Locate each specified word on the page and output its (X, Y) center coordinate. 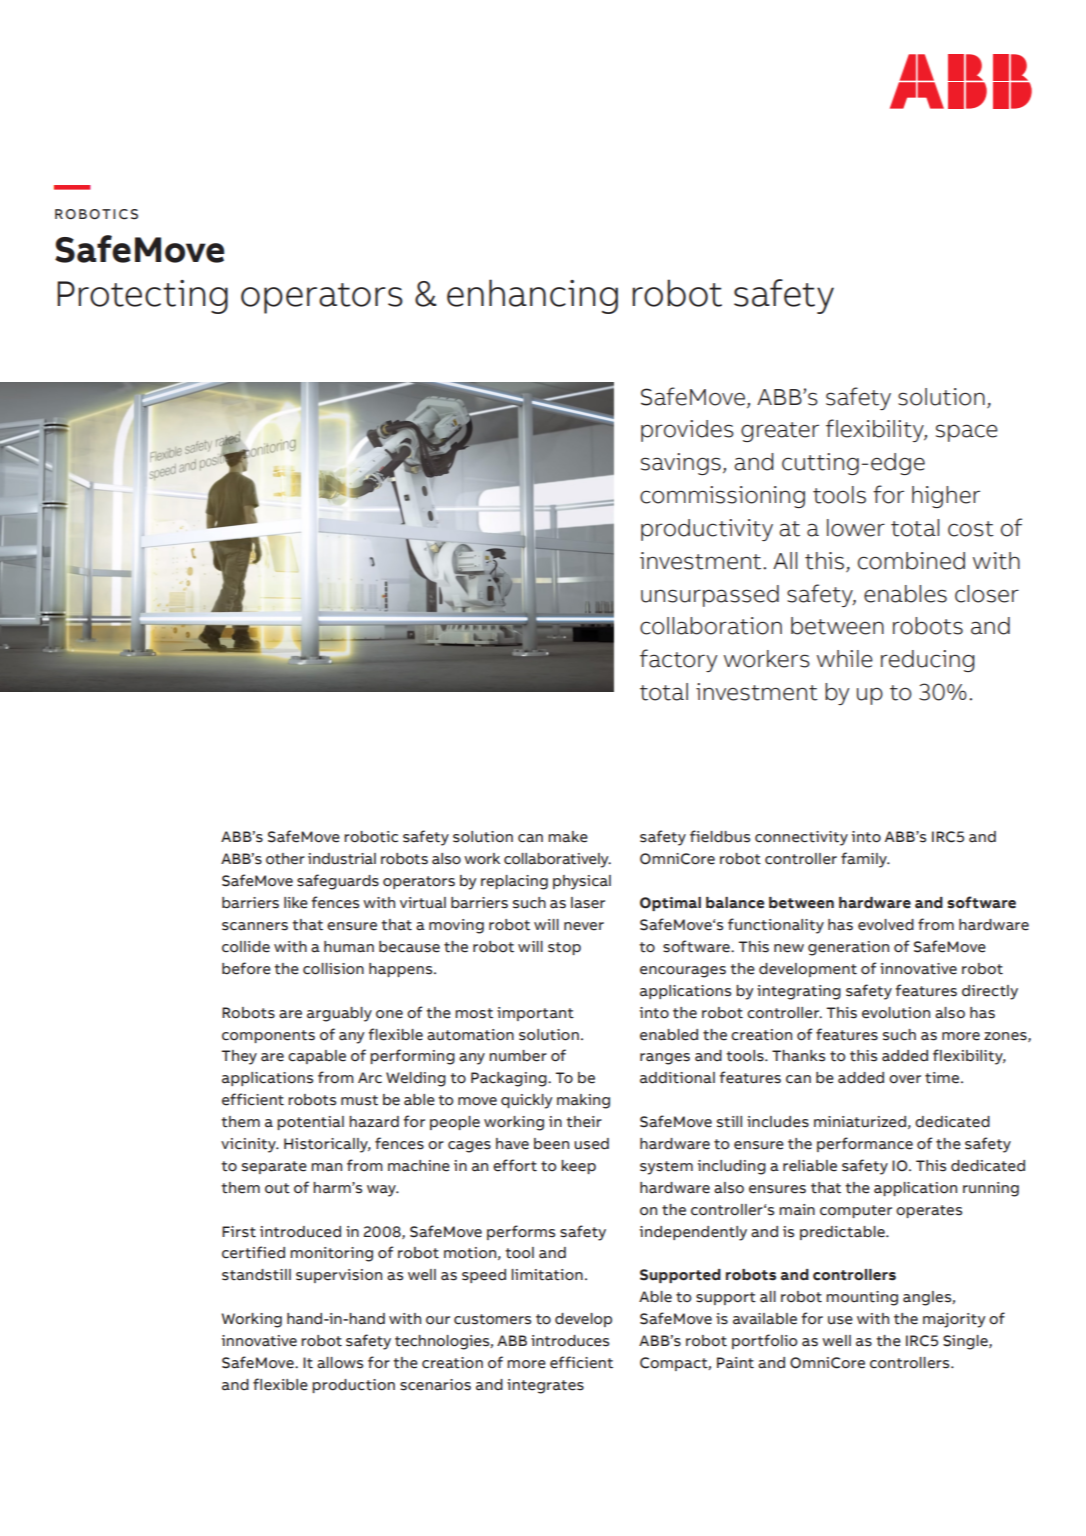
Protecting (142, 297)
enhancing (532, 296)
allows (340, 1363)
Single (966, 1342)
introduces (570, 1341)
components (268, 1036)
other (285, 859)
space (967, 433)
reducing (928, 661)
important (535, 1014)
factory (678, 660)
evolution (896, 1013)
